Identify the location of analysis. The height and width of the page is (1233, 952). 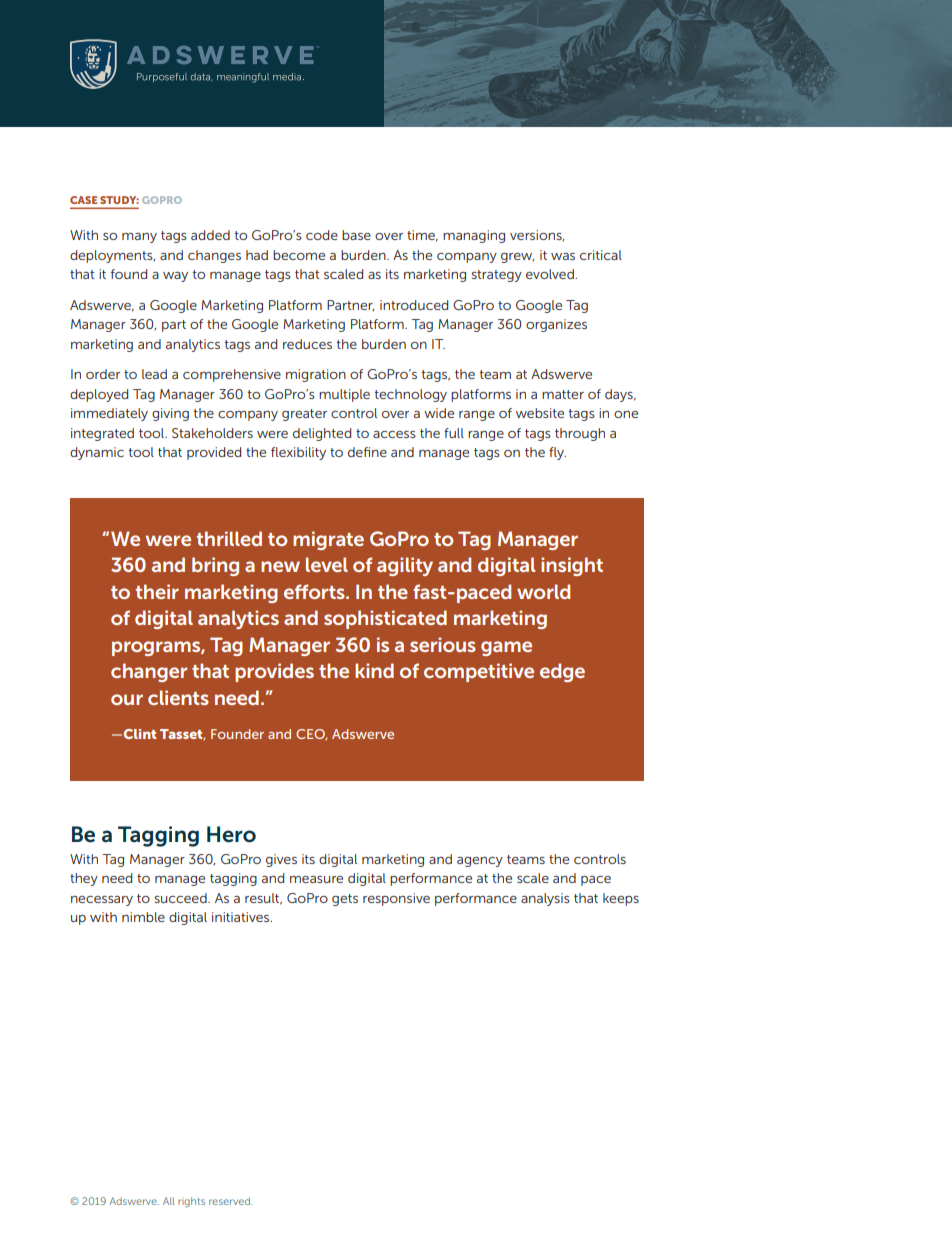
(545, 899).
